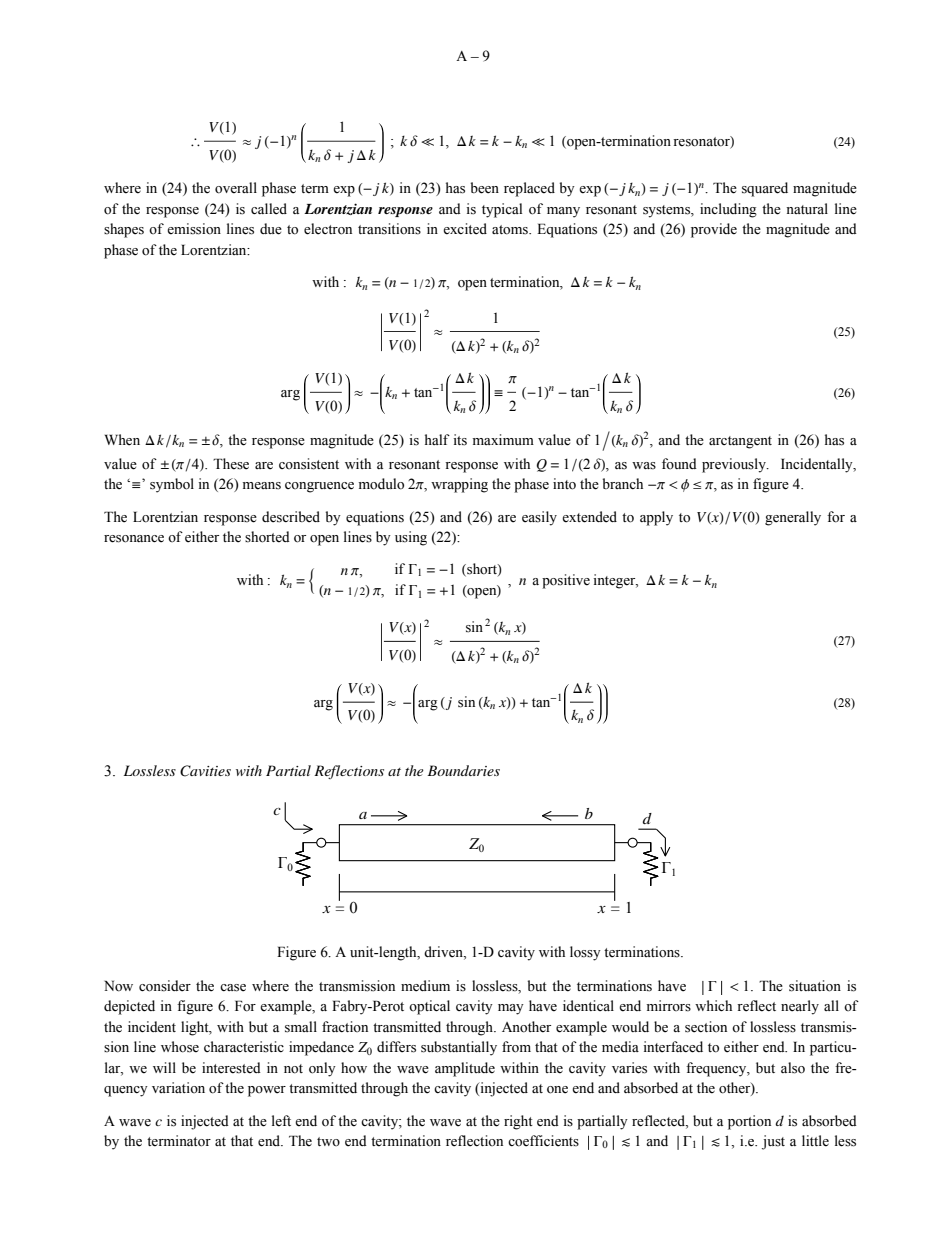 The width and height of the screenshot is (952, 1233). I want to click on Cavities, so click(205, 771).
